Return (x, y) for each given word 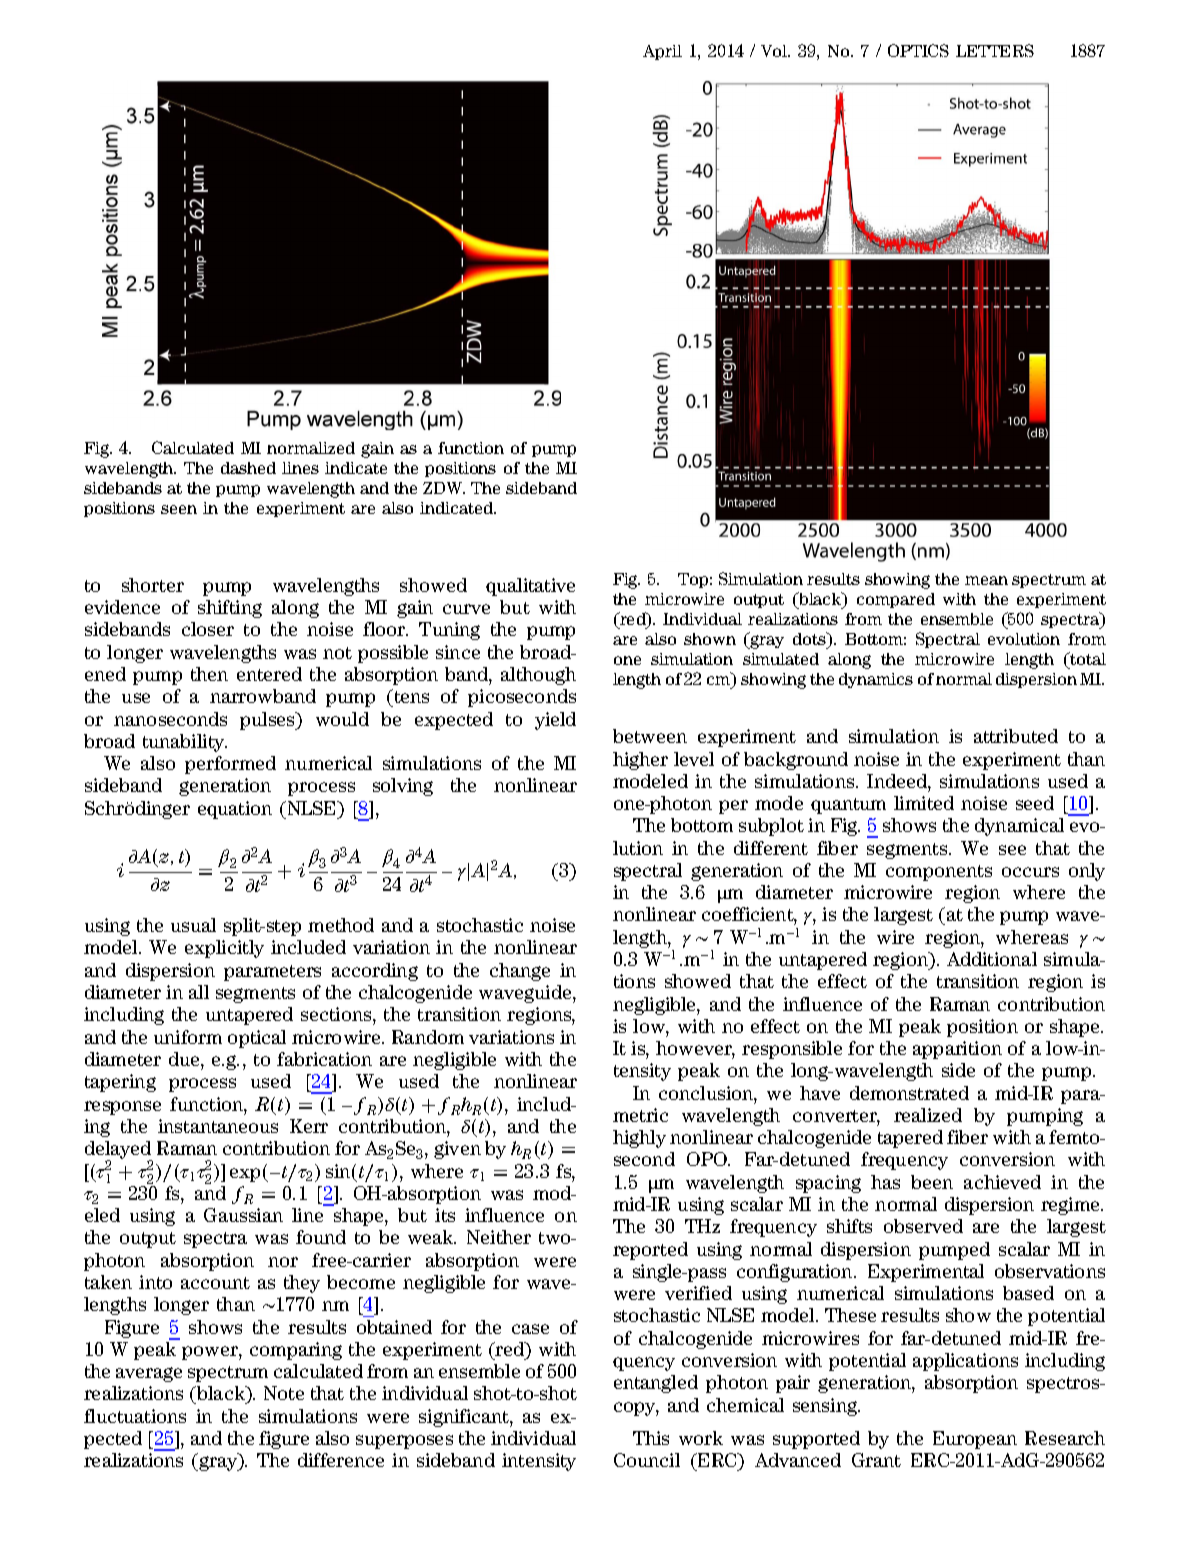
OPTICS (918, 50)
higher (640, 761)
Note (284, 1393)
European (975, 1440)
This (651, 1438)
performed (230, 765)
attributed (1016, 736)
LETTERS (995, 50)
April (662, 52)
